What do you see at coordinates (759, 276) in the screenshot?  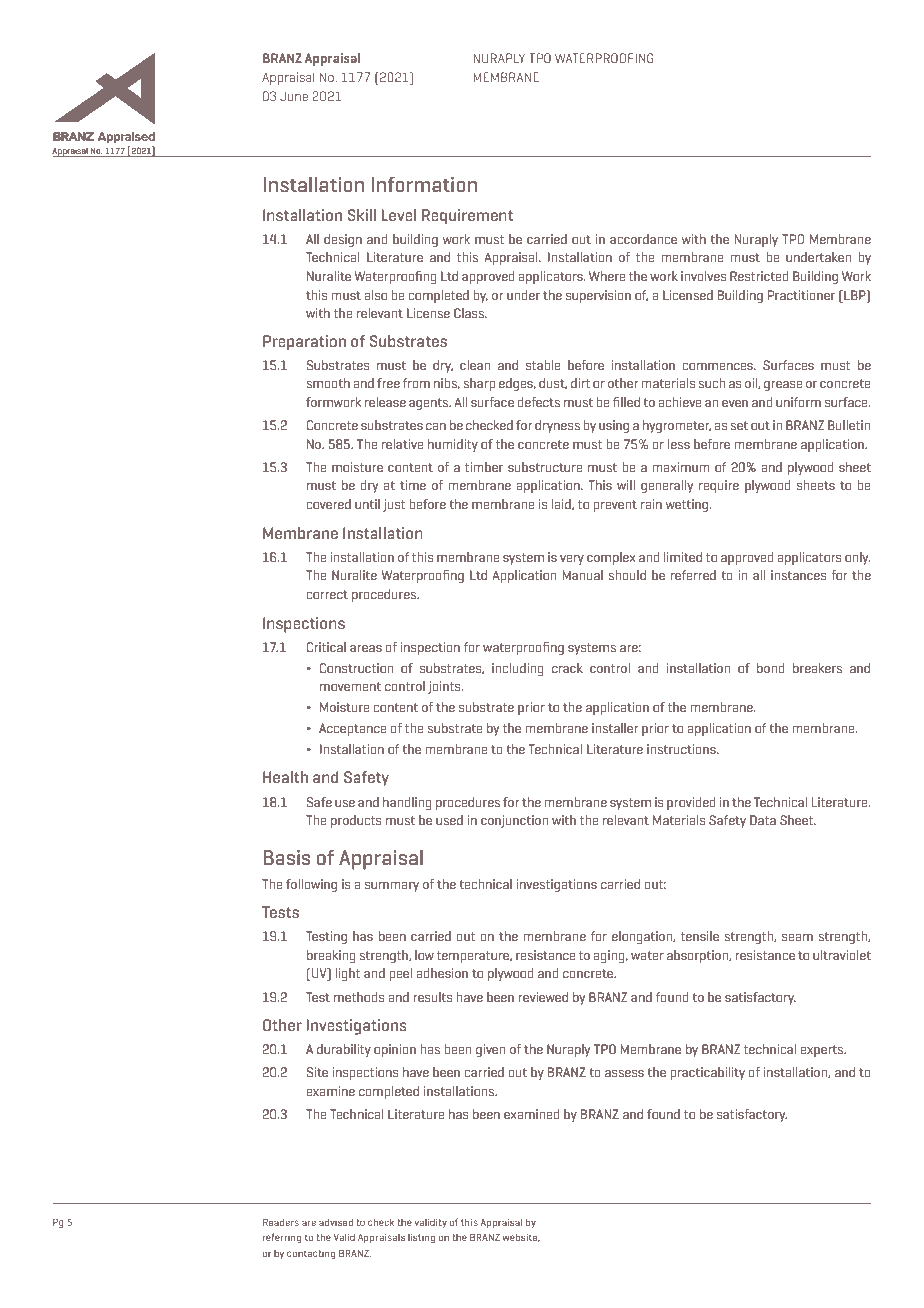 I see `Restricted` at bounding box center [759, 276].
